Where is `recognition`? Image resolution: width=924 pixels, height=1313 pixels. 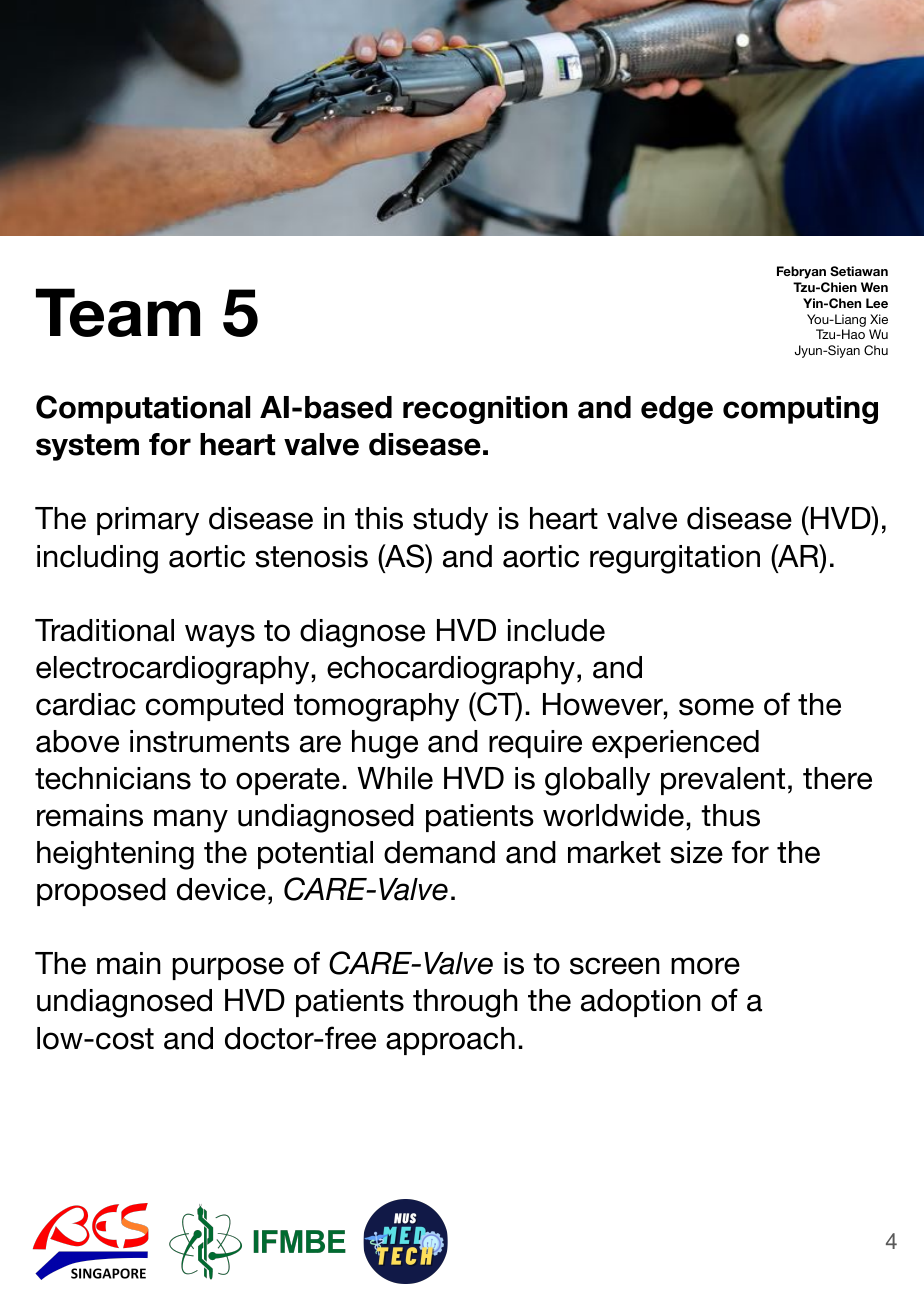
recognition is located at coordinates (485, 410).
